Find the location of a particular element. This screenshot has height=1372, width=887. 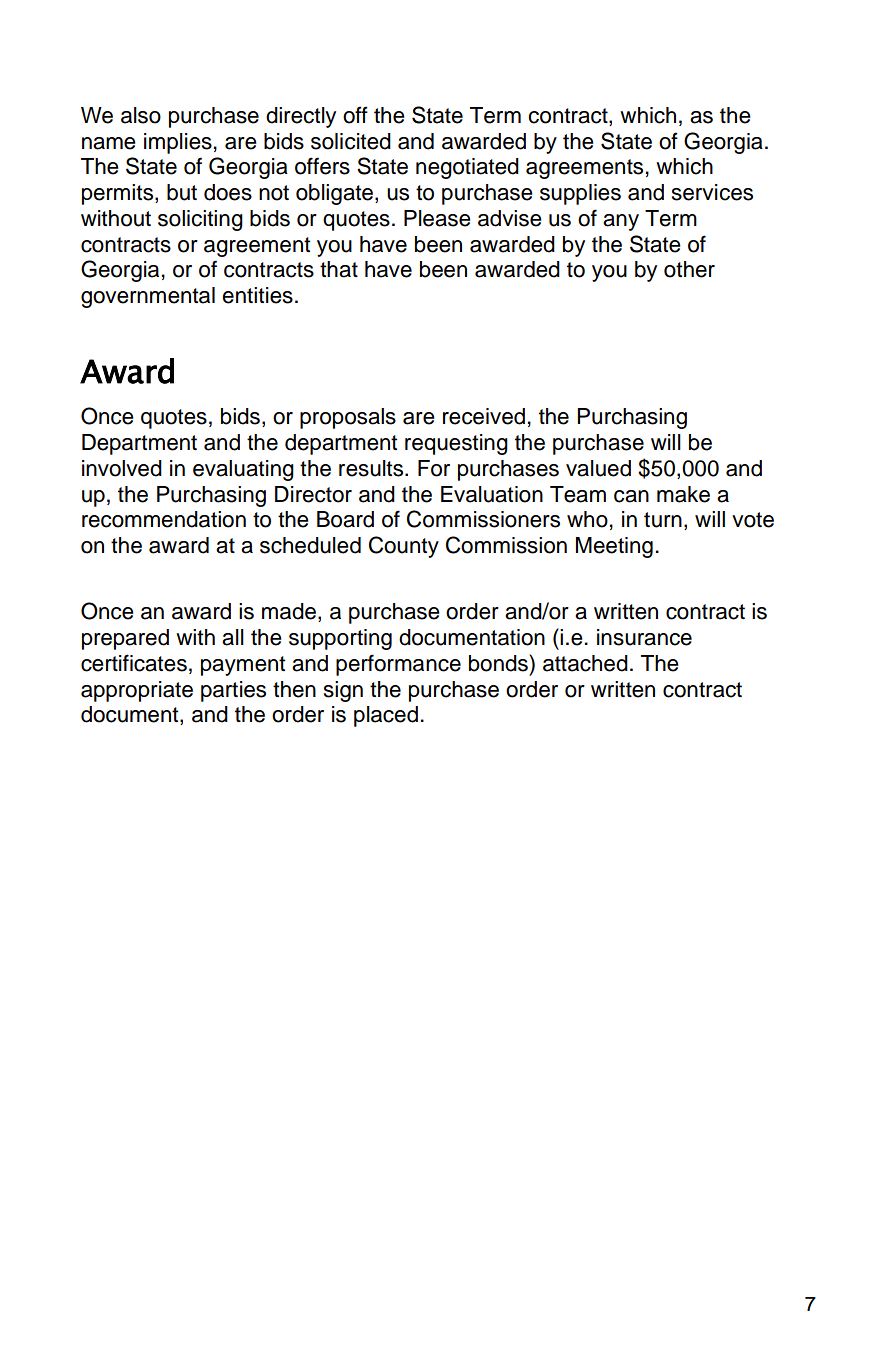

Meeting is located at coordinates (614, 547).
